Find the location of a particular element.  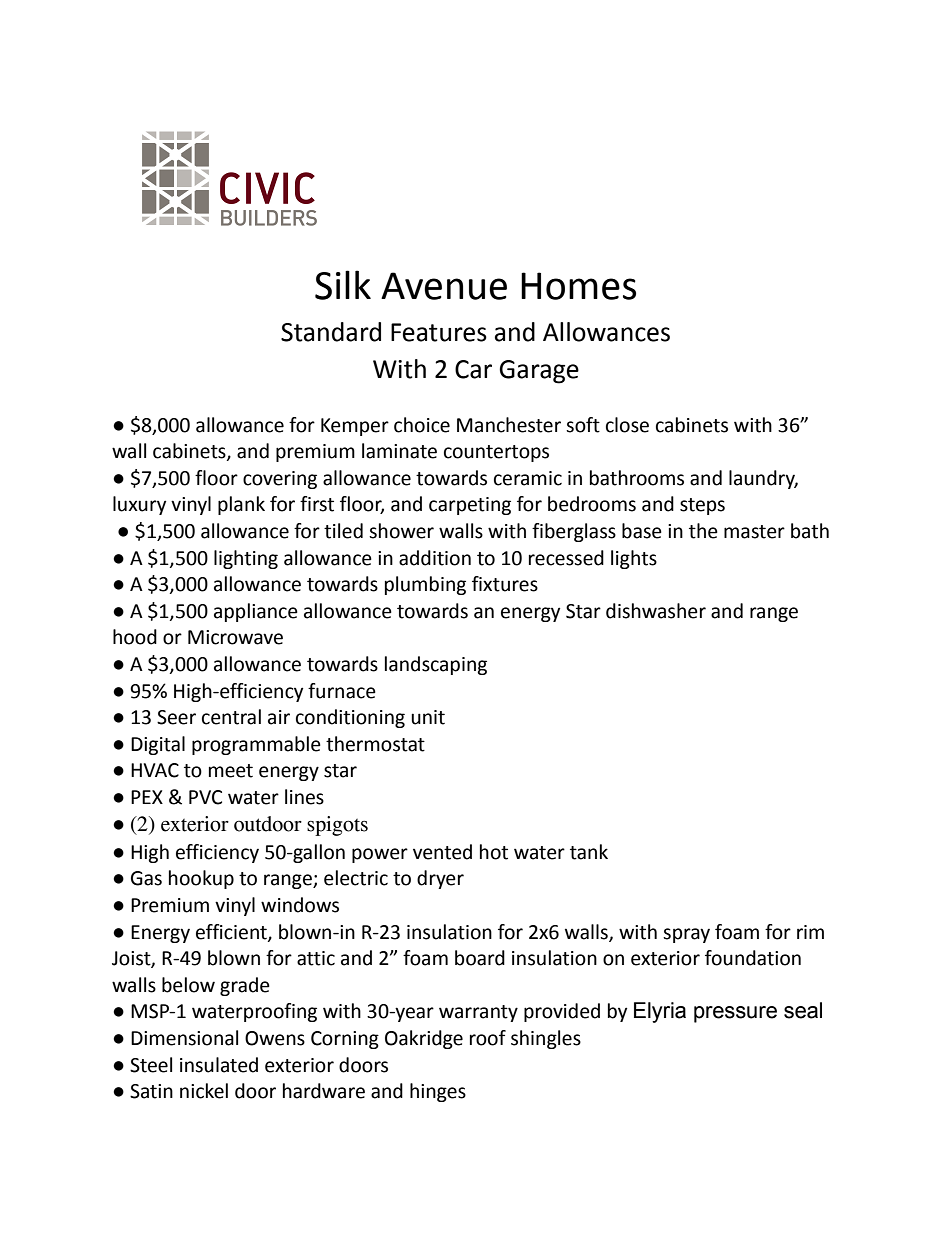

warranty is located at coordinates (478, 1013).
